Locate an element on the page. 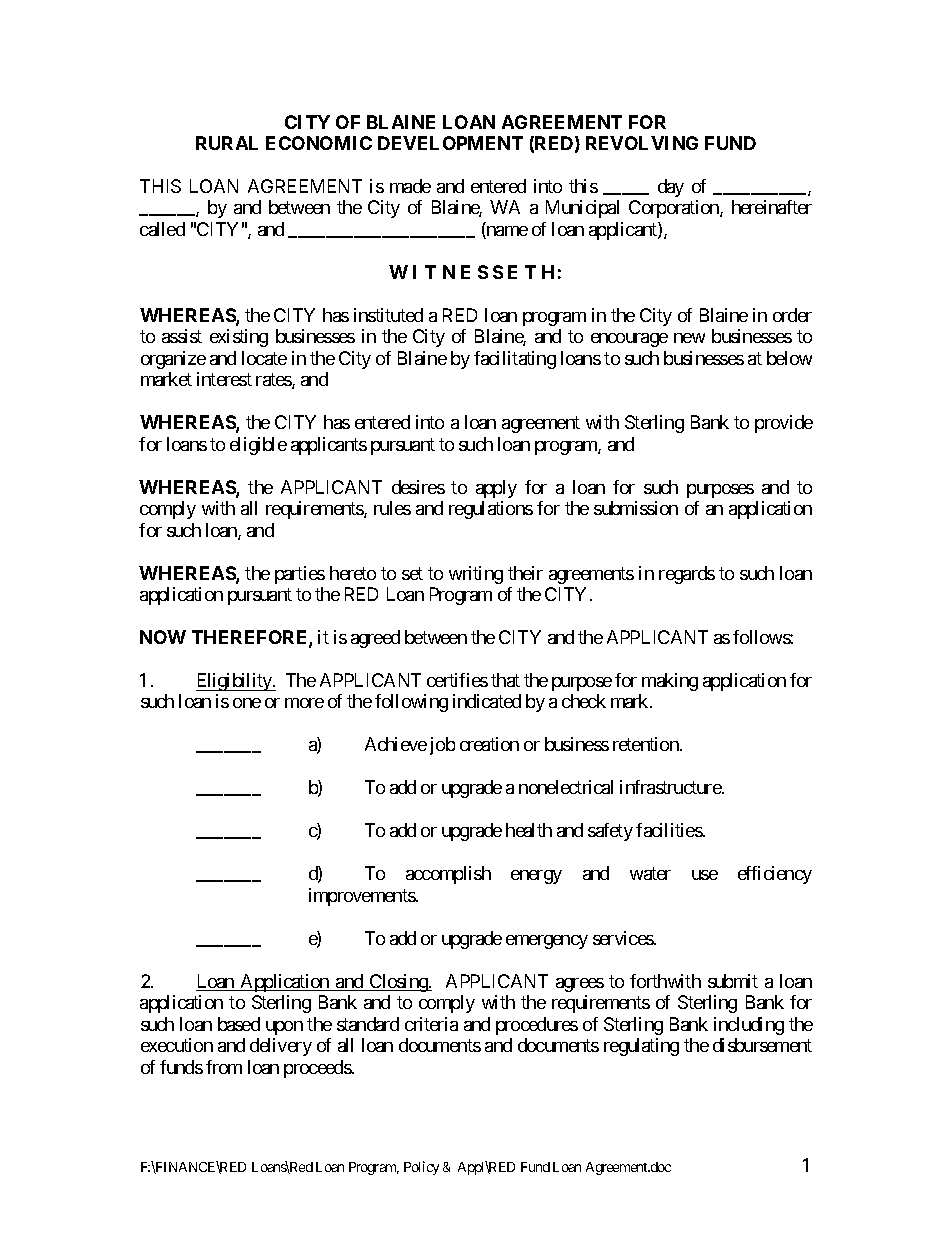  based is located at coordinates (239, 1024).
